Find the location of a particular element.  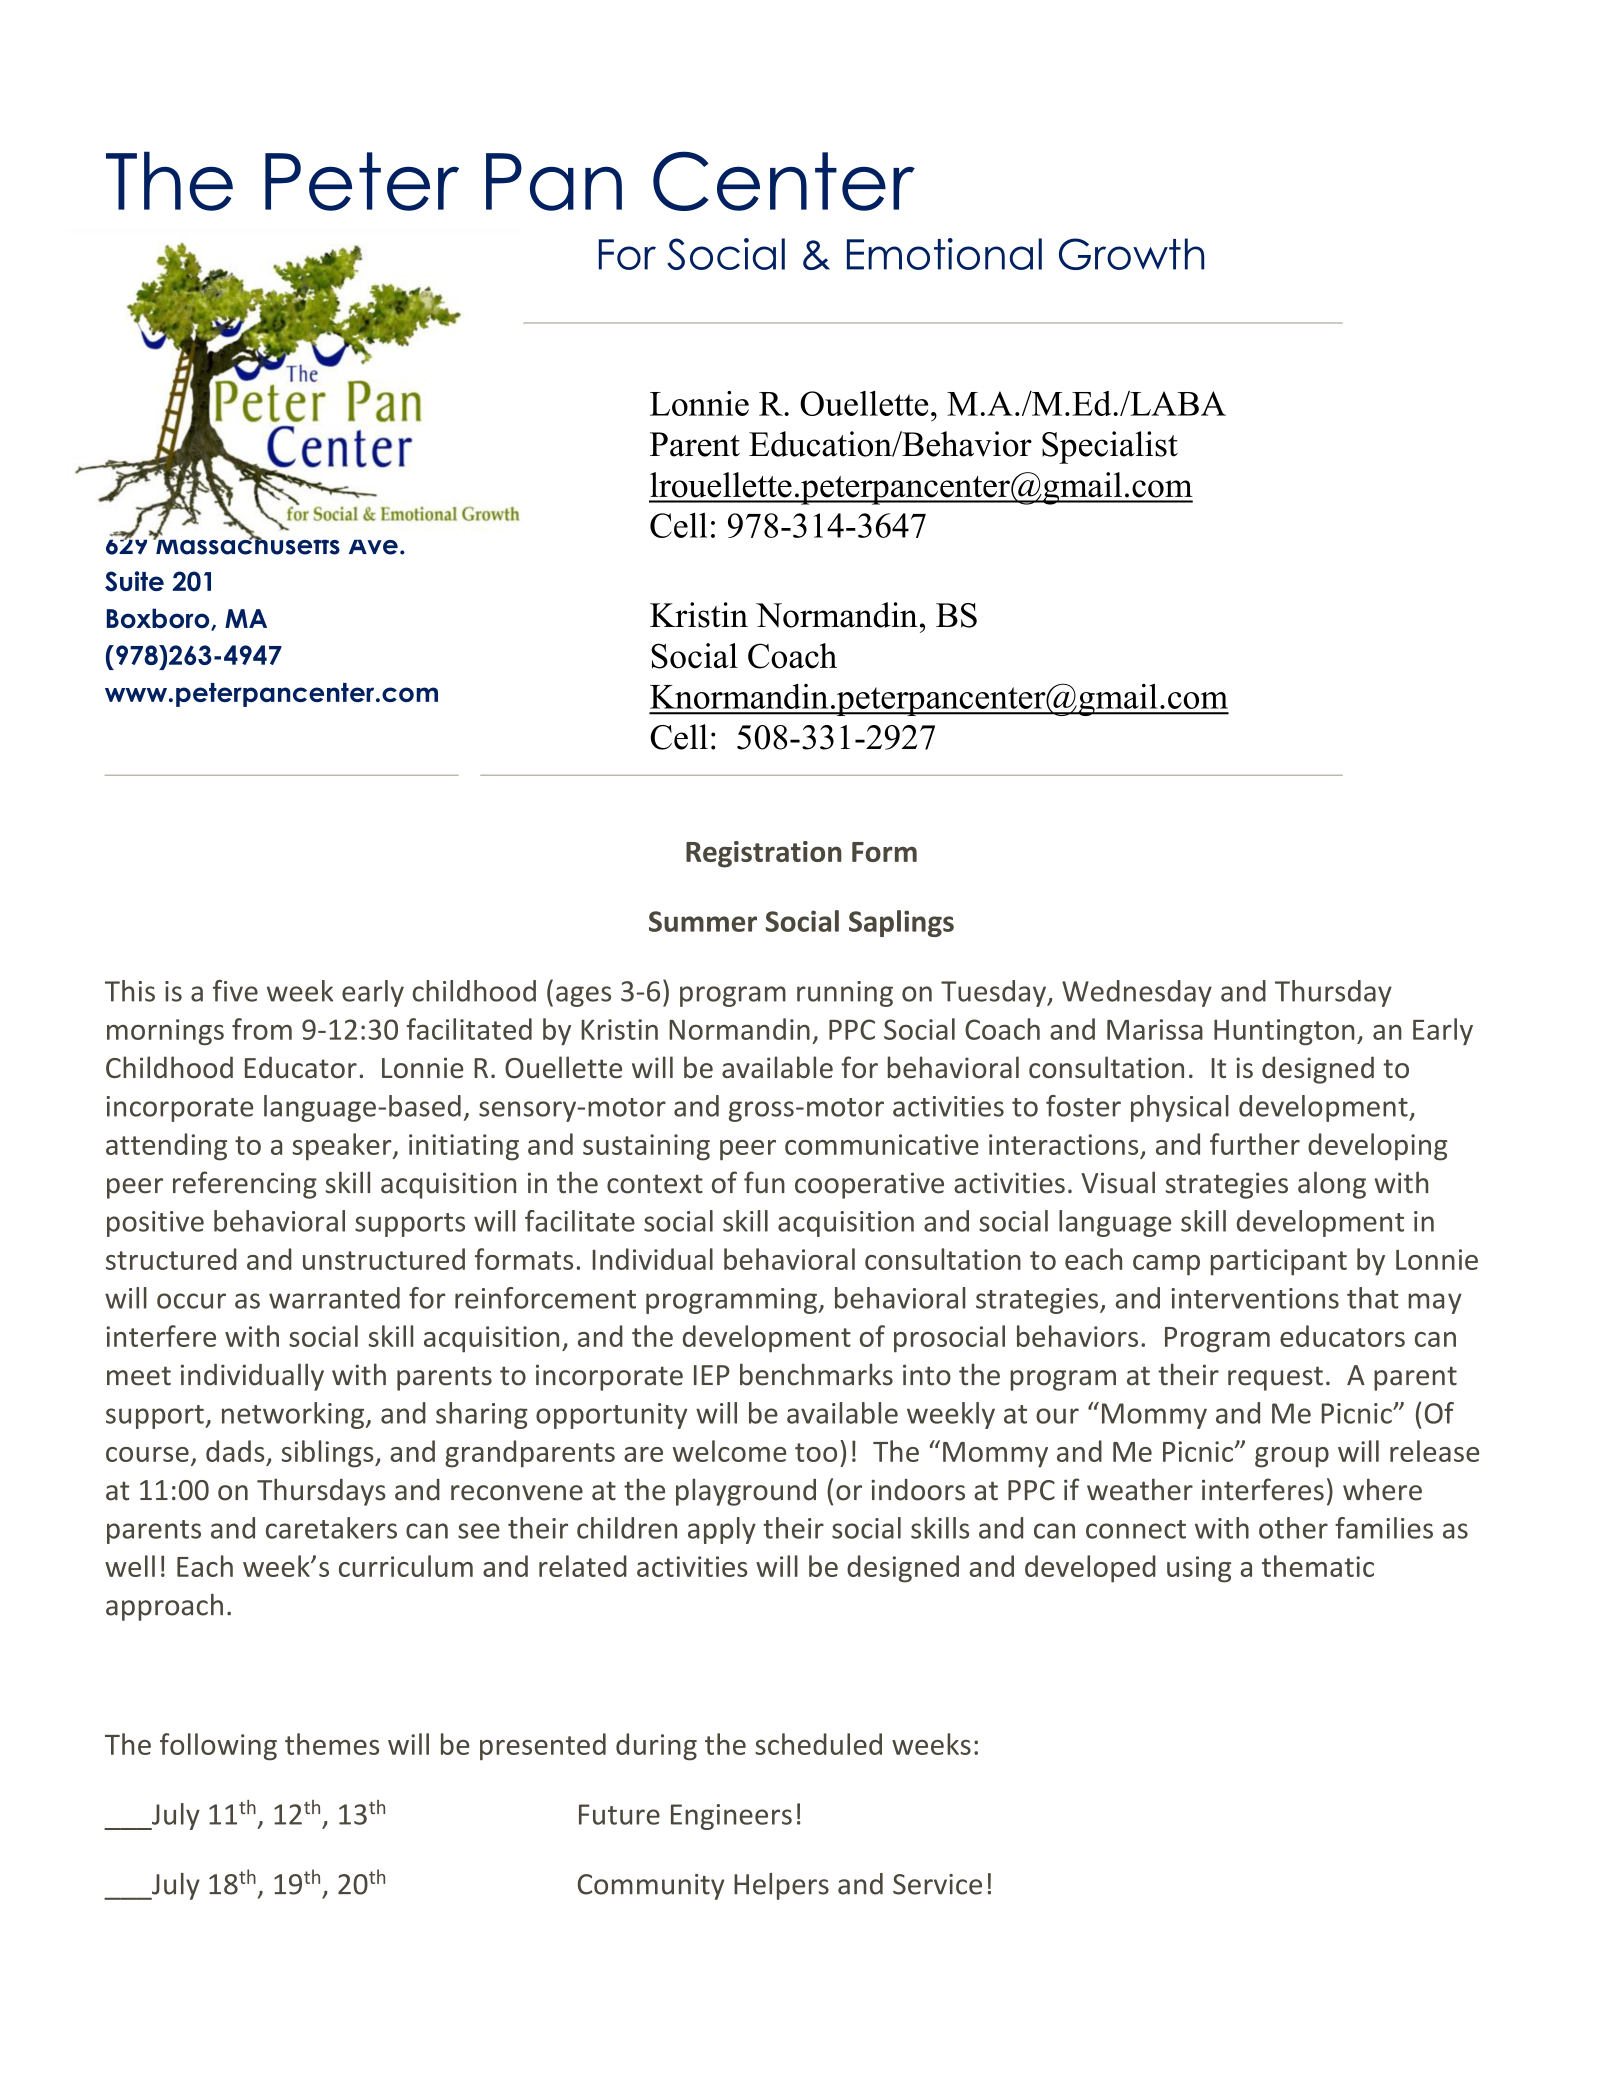

Growth is located at coordinates (1131, 254).
